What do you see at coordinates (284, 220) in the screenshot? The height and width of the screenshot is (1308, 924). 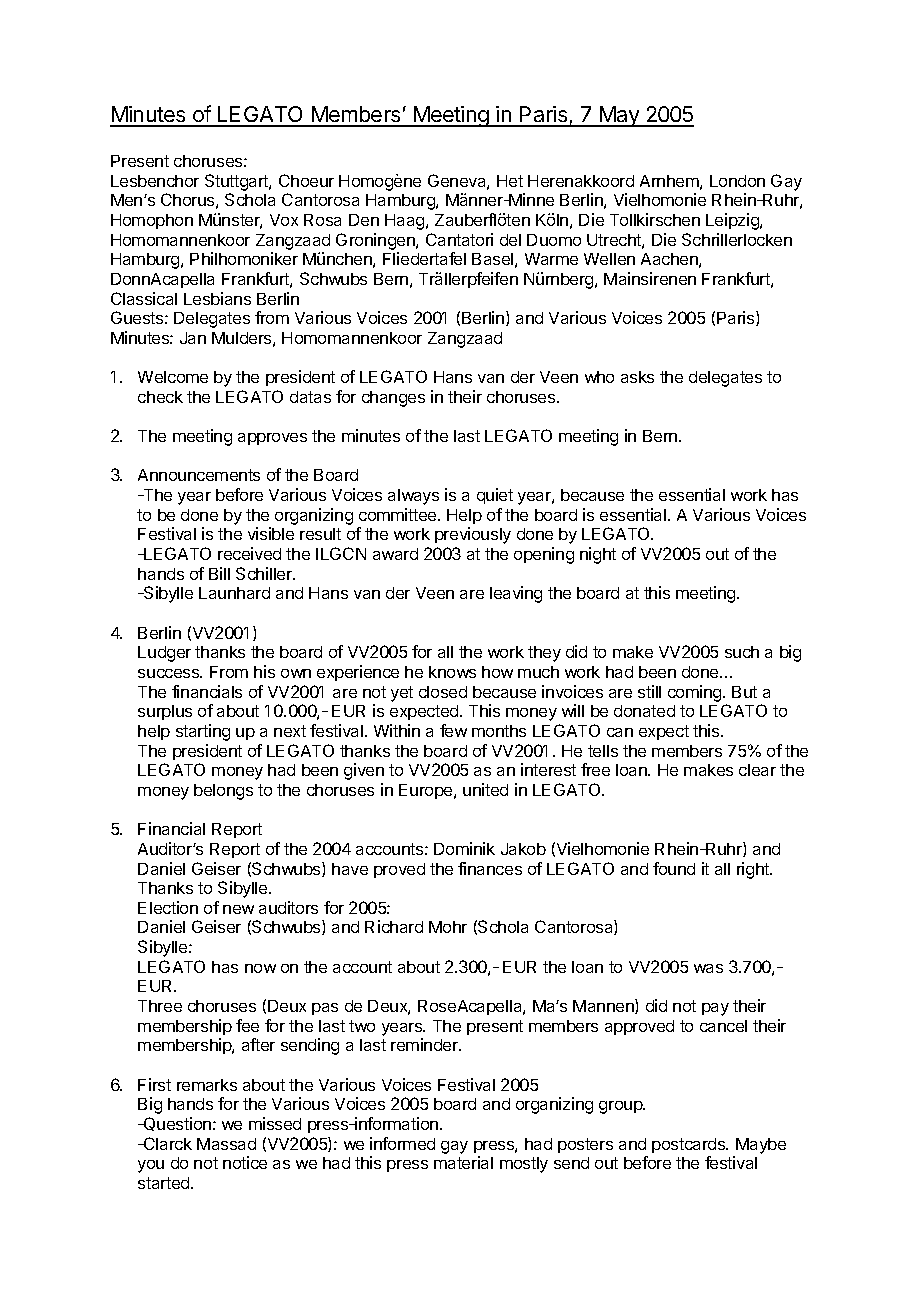 I see `Vox` at bounding box center [284, 220].
